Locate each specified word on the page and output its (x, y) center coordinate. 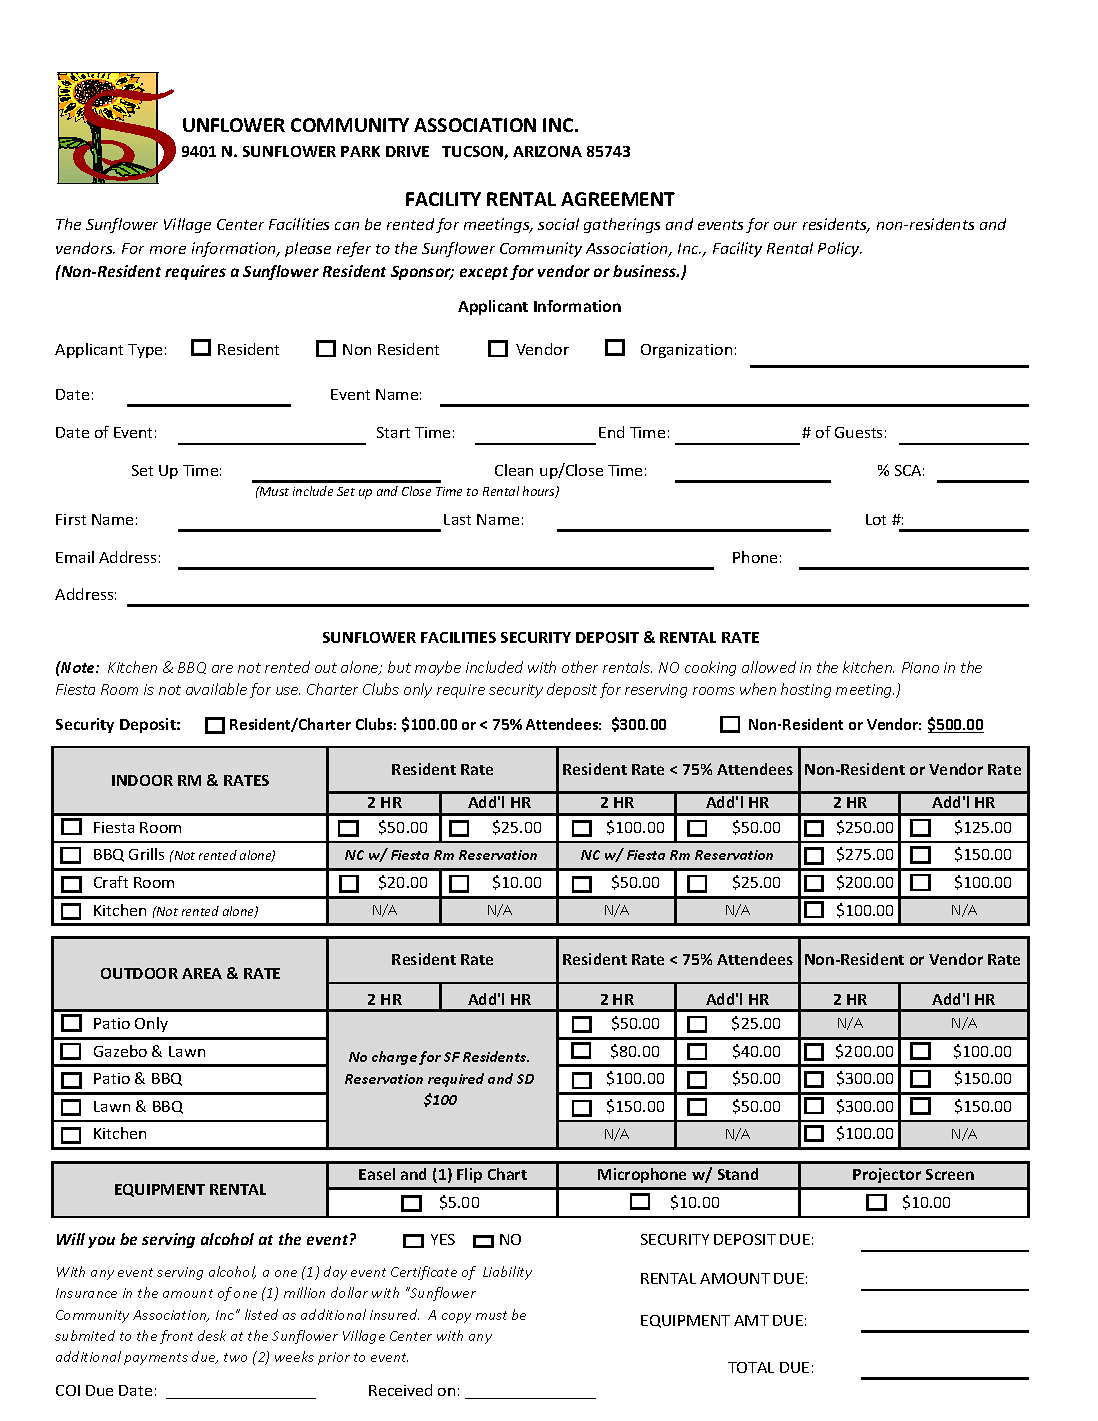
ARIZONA (547, 151)
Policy (840, 249)
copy (456, 1318)
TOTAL (751, 1367)
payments (156, 1359)
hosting (806, 690)
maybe (438, 668)
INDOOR (142, 780)
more (168, 250)
